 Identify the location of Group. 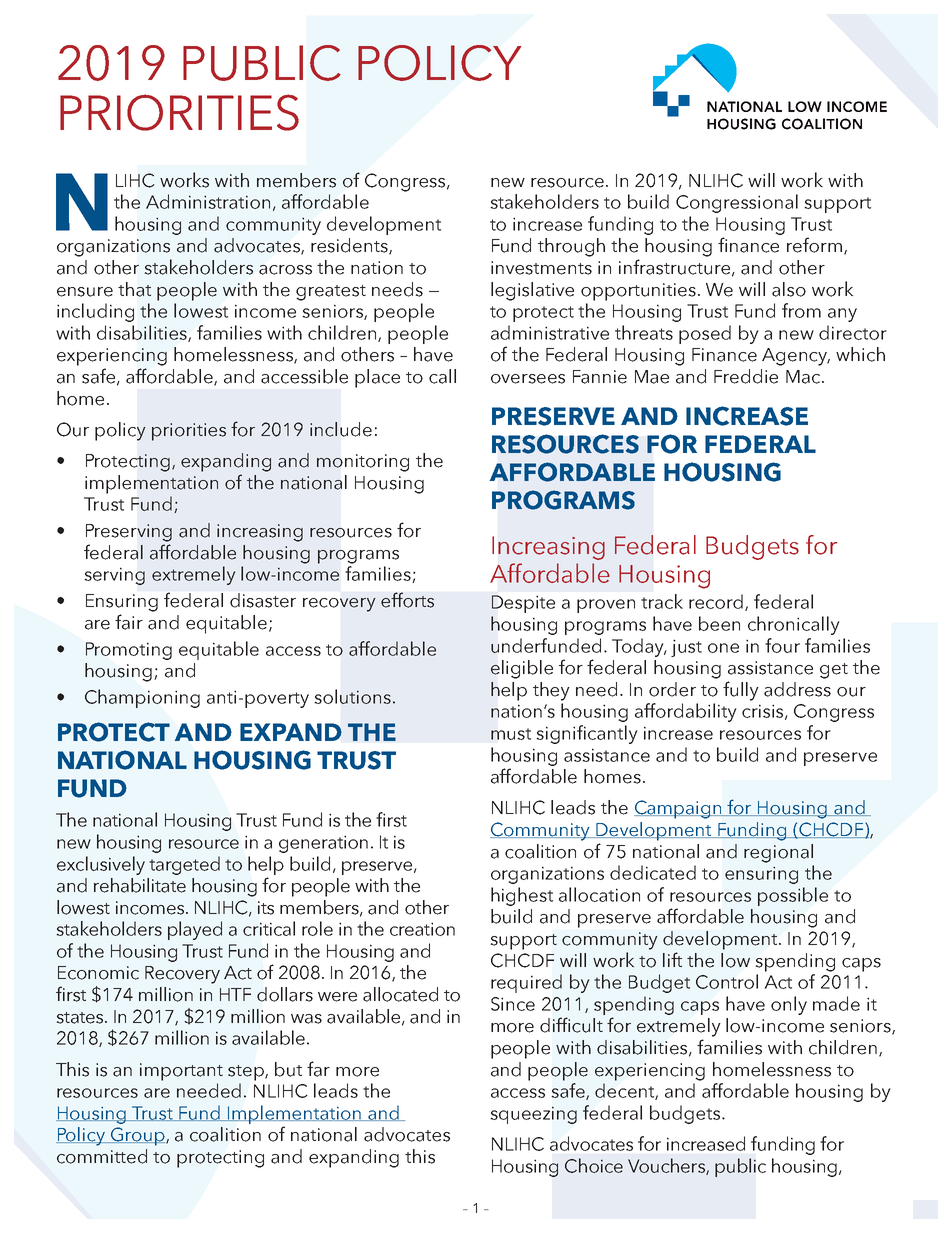
(138, 1136).
